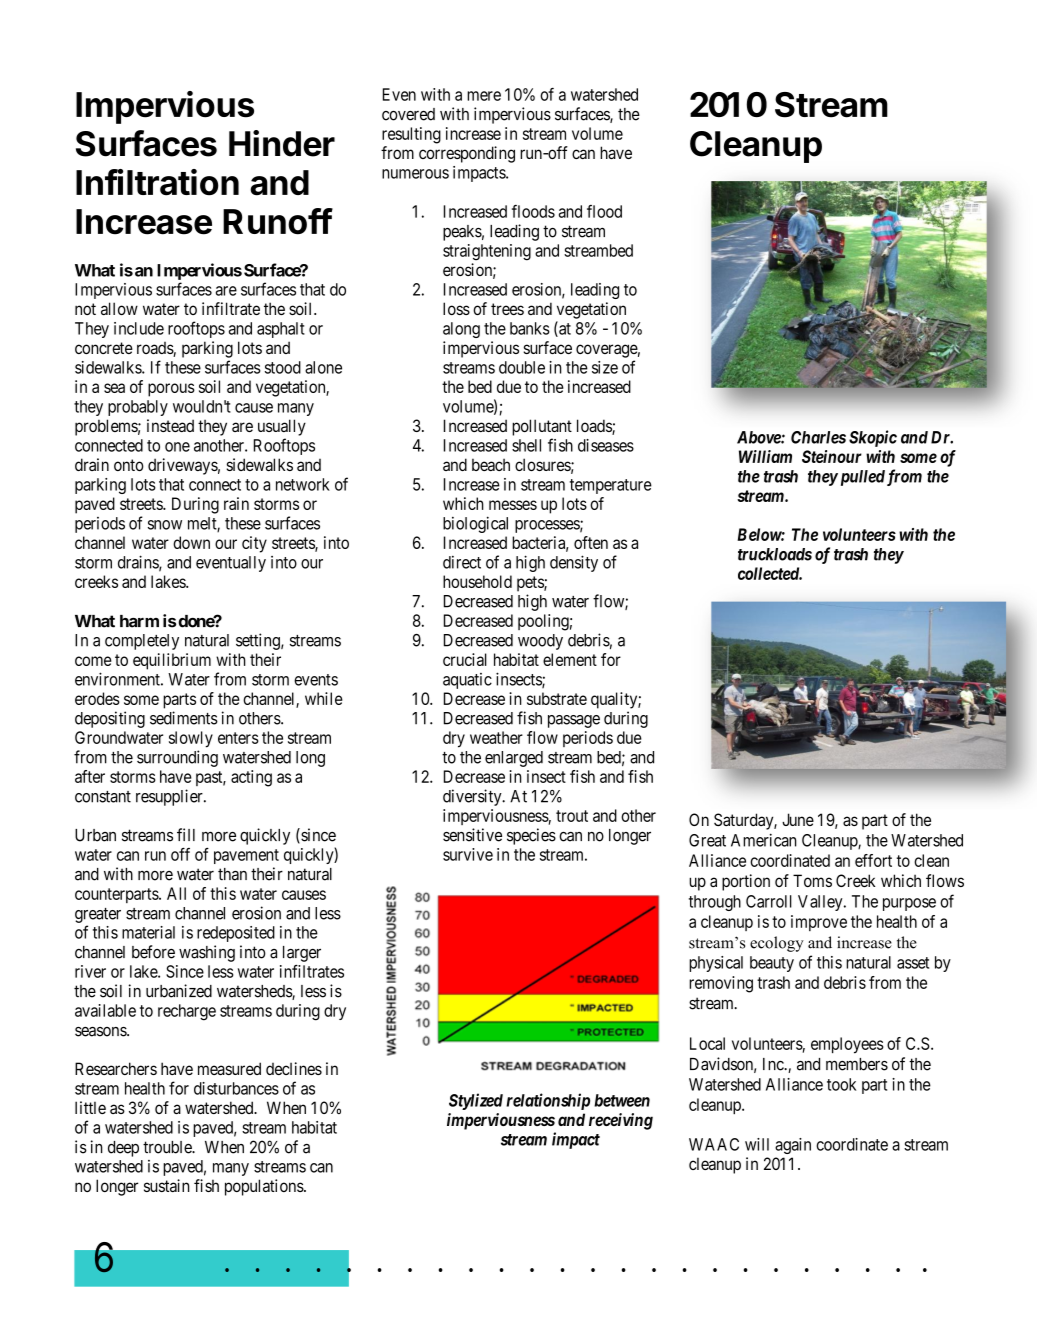 The height and width of the page is (1342, 1037). Describe the element at coordinates (484, 96) in the page. I see `mere` at that location.
